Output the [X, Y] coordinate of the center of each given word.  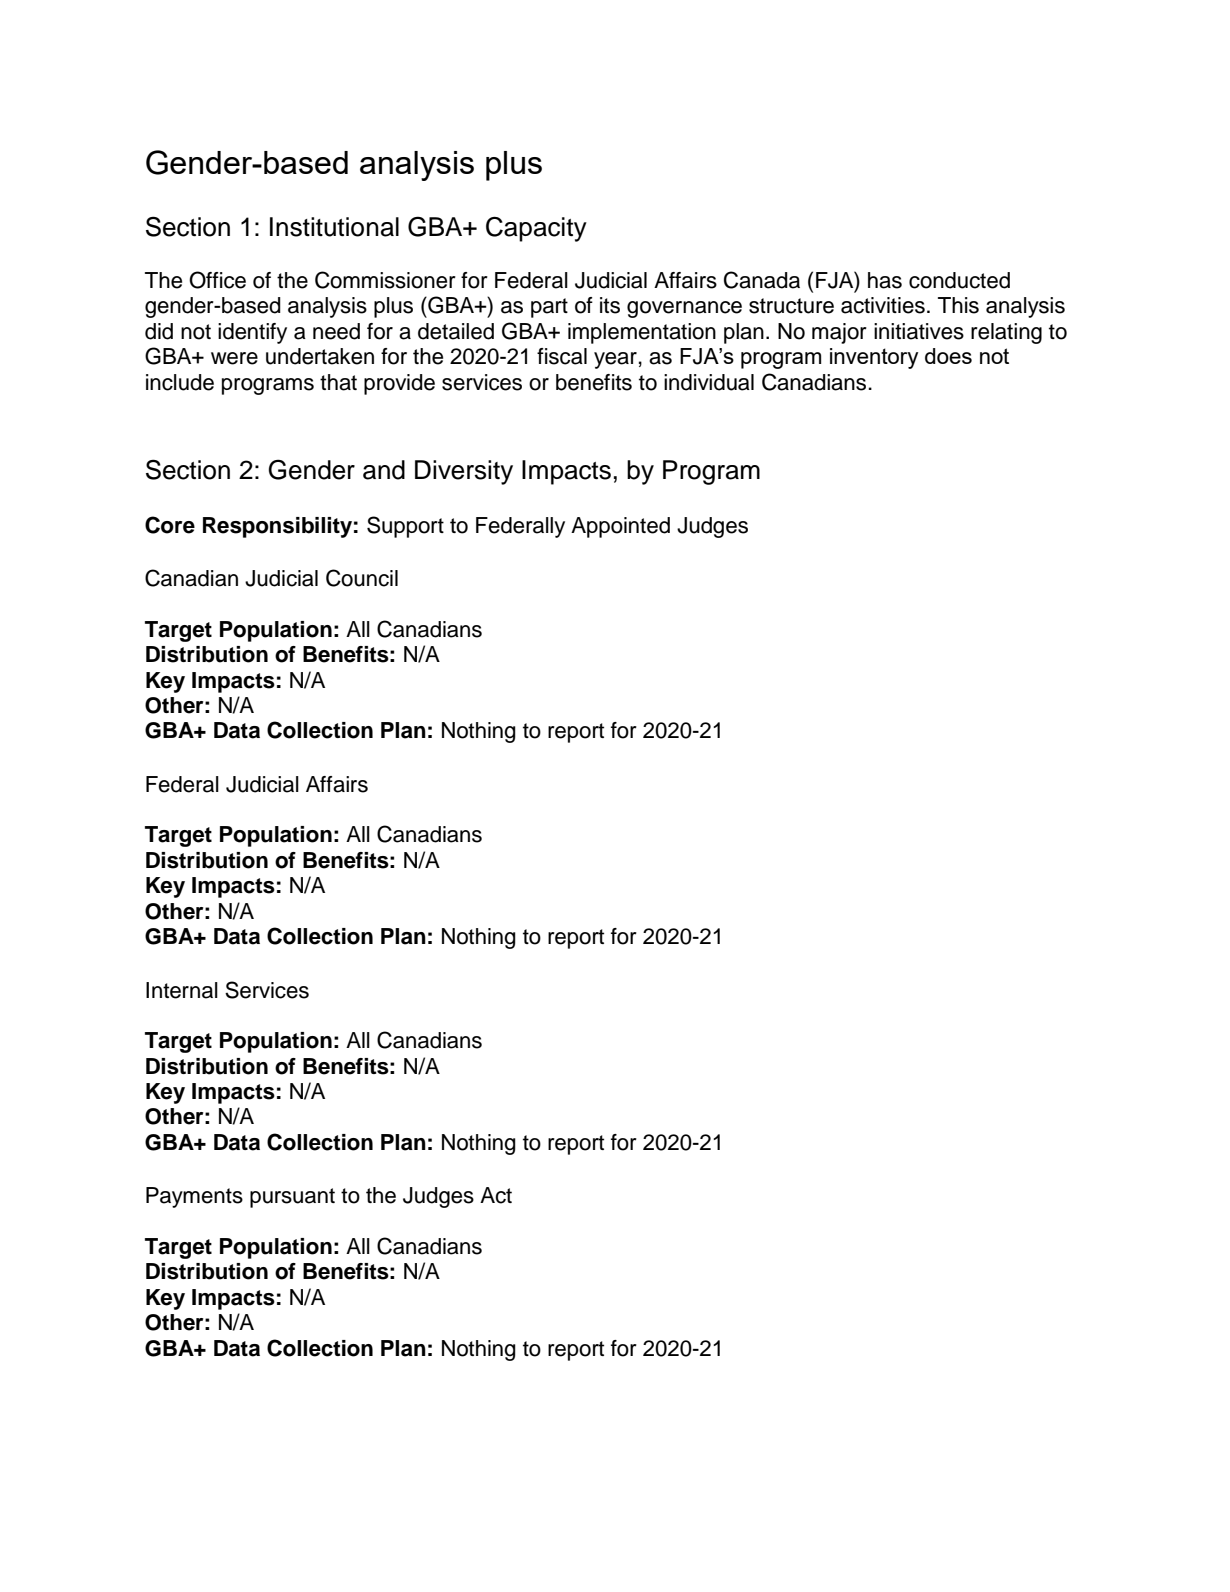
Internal [182, 990]
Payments [194, 1197]
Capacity [536, 229]
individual [709, 382]
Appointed [620, 527]
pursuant [292, 1198]
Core [170, 525]
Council [362, 578]
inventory [874, 358]
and [384, 470]
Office [217, 280]
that [338, 382]
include [180, 382]
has [885, 280]
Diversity [464, 472]
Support [405, 527]
